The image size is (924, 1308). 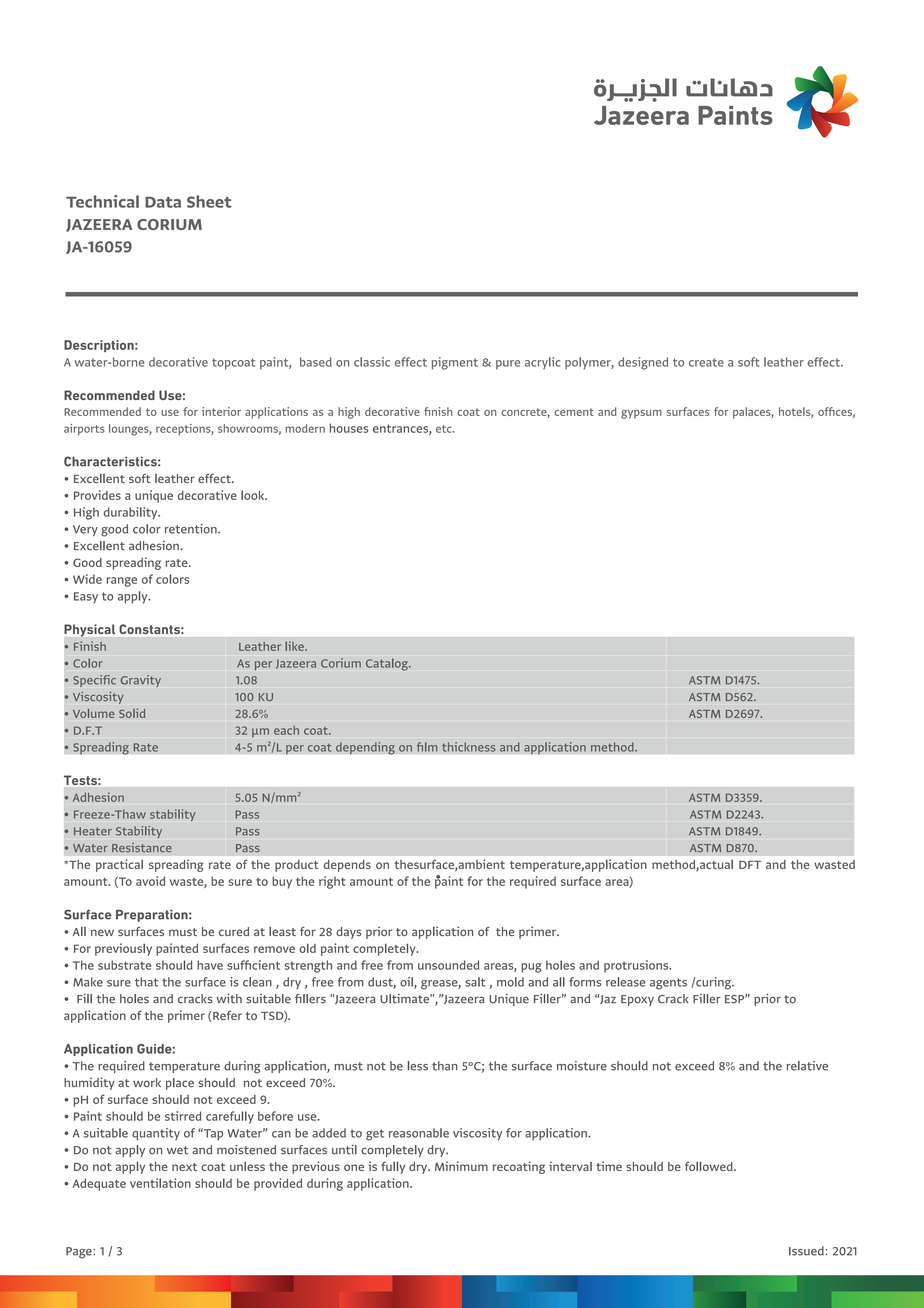 I want to click on Data, so click(x=163, y=202).
